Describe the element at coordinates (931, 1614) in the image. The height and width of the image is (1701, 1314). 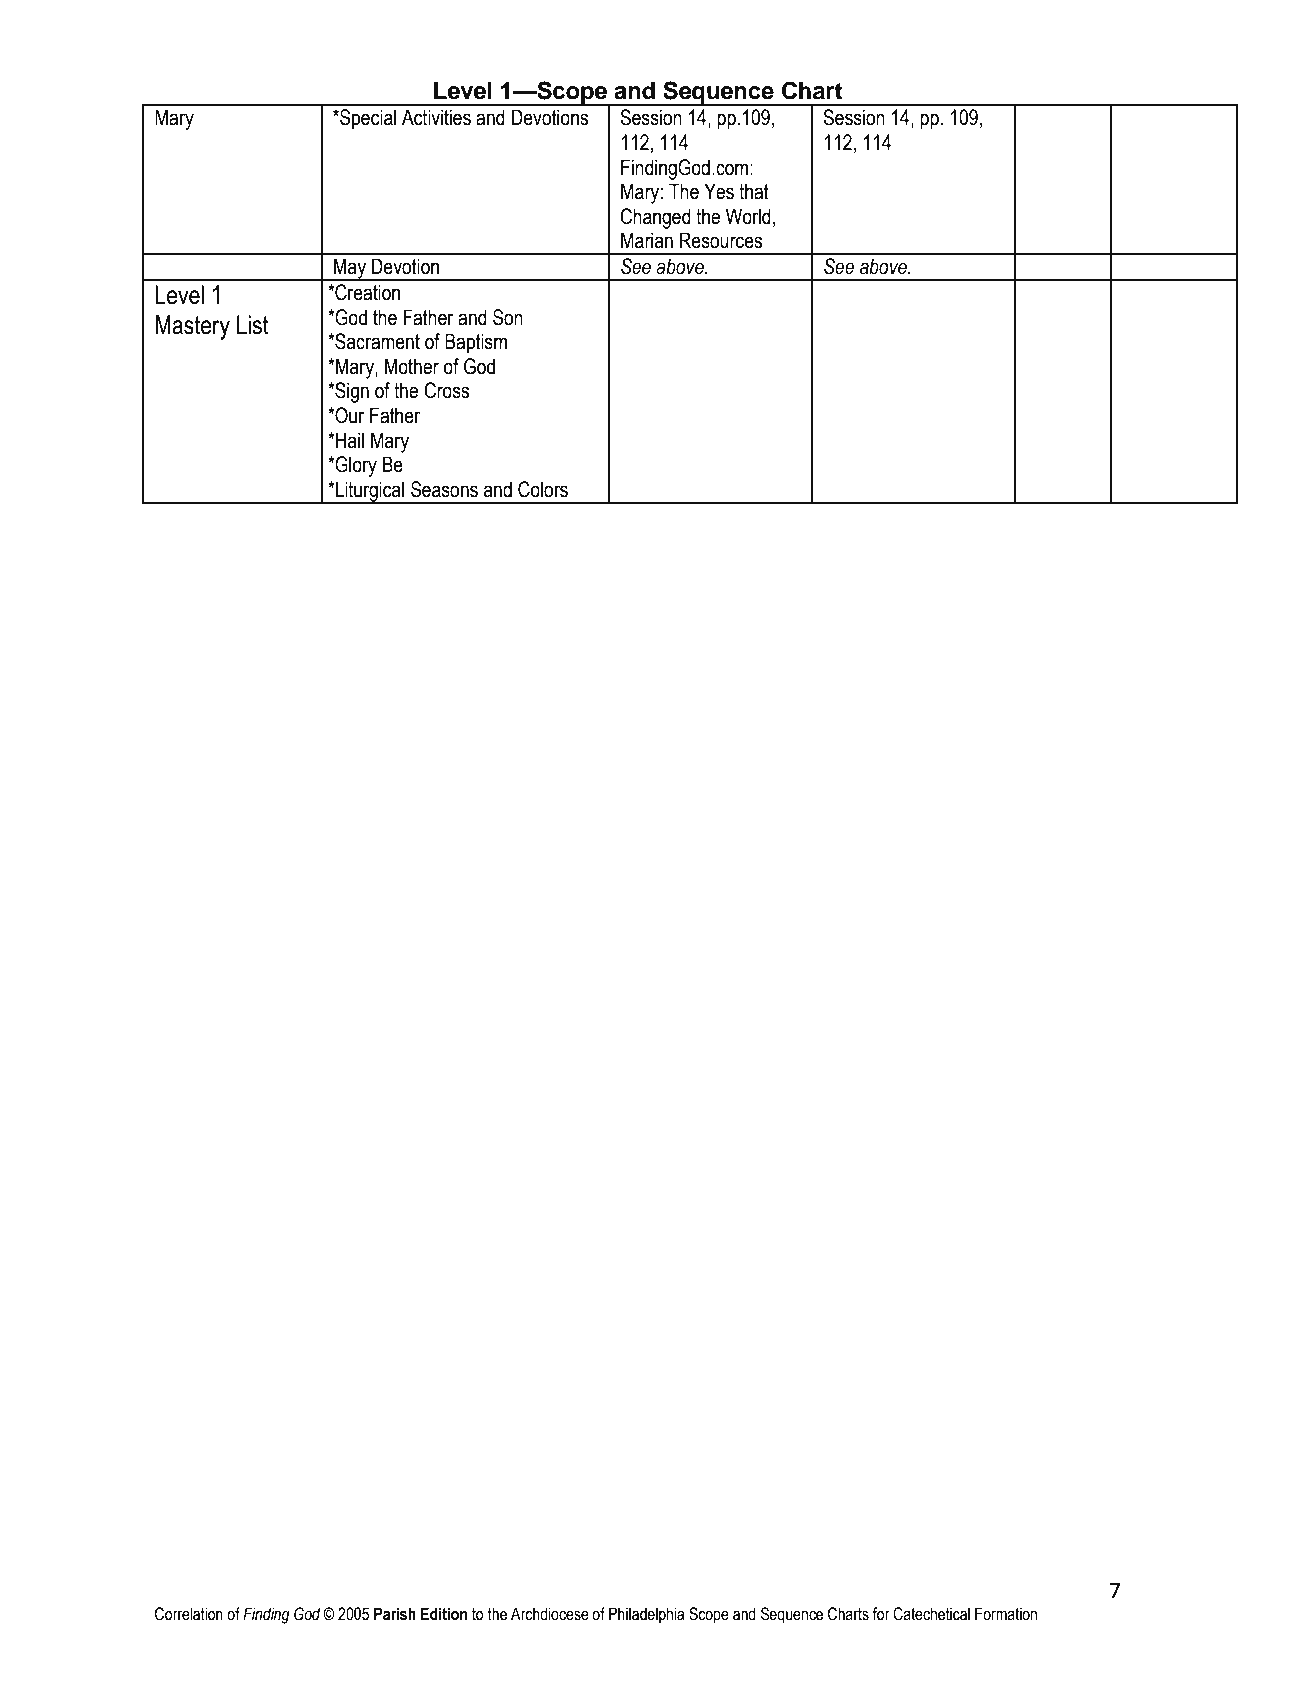
I see `Catechetical` at that location.
